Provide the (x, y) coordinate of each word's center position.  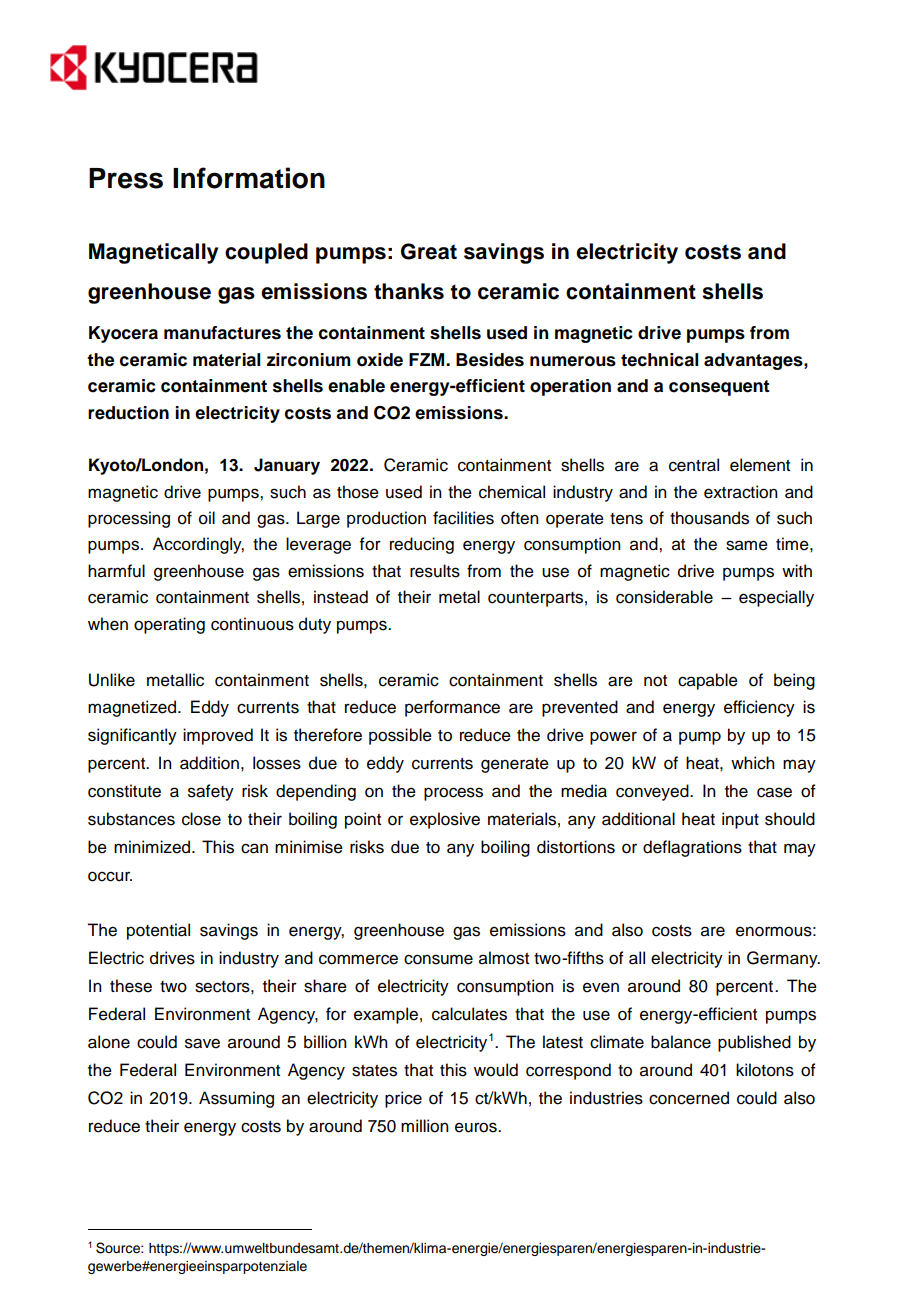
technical (659, 360)
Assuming (236, 1099)
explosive (445, 820)
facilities (463, 518)
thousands (709, 518)
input (740, 820)
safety (211, 792)
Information (249, 178)
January (287, 466)
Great (429, 251)
